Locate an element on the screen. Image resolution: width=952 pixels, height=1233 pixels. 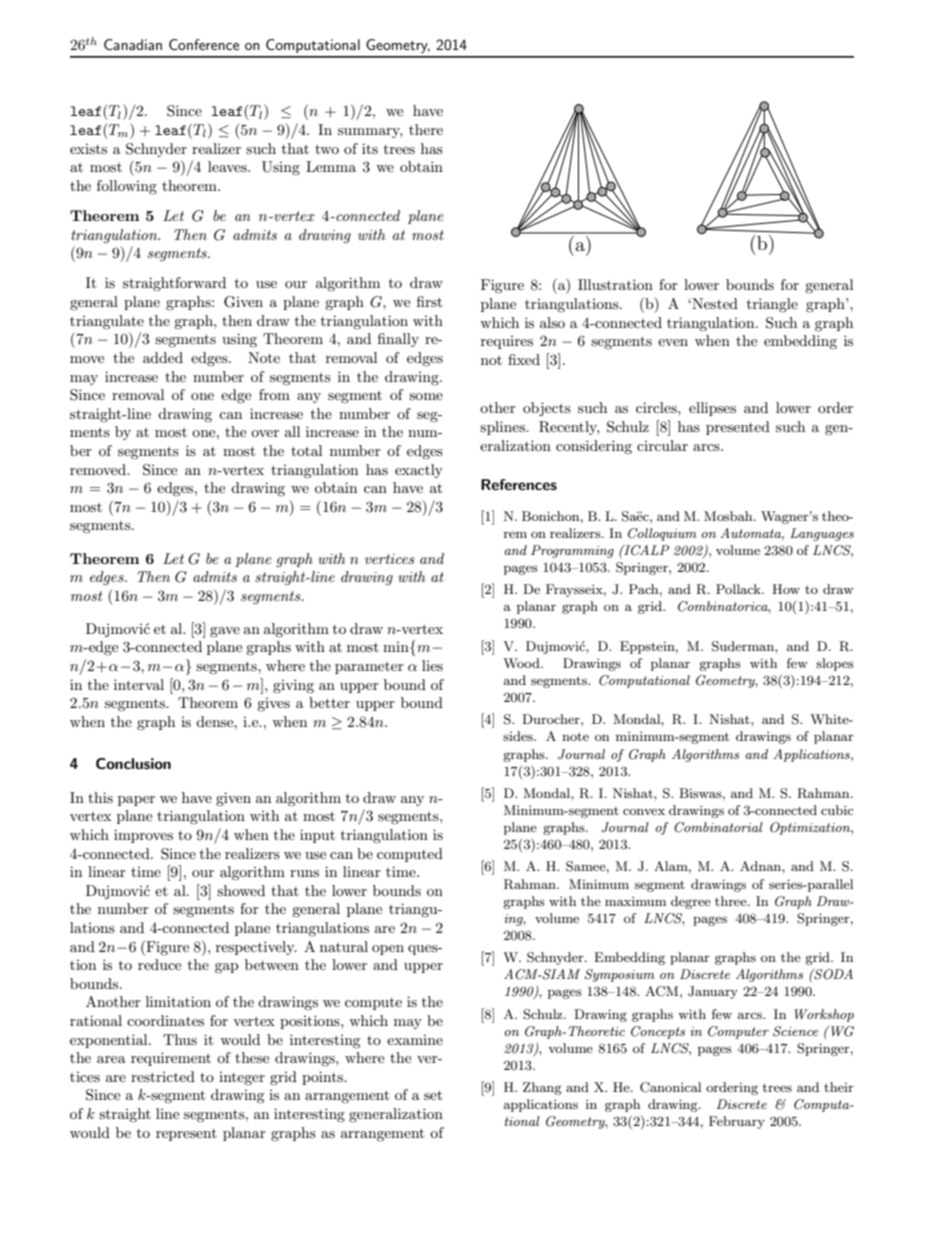
presented is located at coordinates (738, 428).
